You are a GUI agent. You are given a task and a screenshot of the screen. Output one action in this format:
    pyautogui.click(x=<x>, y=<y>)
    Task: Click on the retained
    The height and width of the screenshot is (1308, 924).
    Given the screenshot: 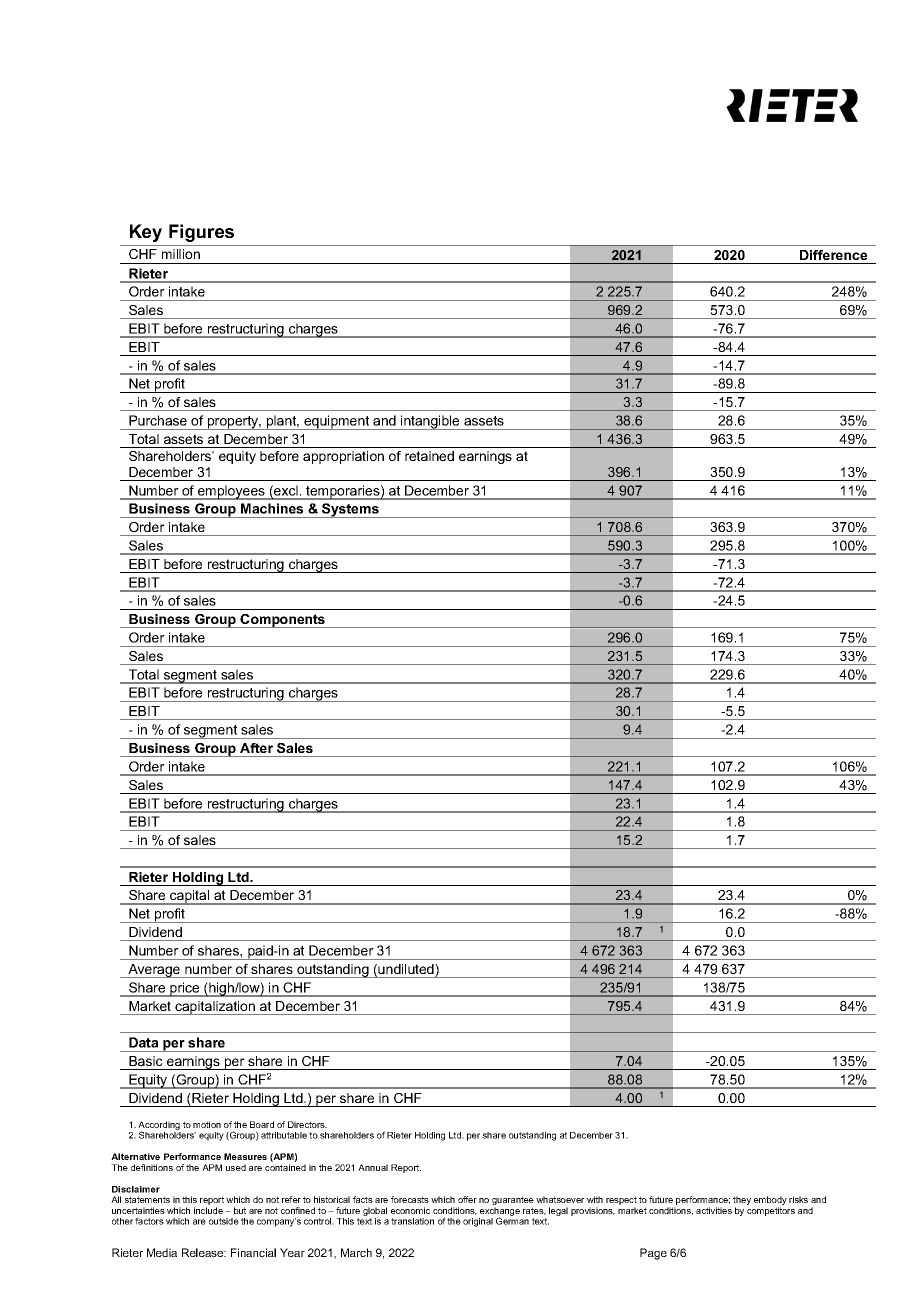 What is the action you would take?
    pyautogui.click(x=429, y=456)
